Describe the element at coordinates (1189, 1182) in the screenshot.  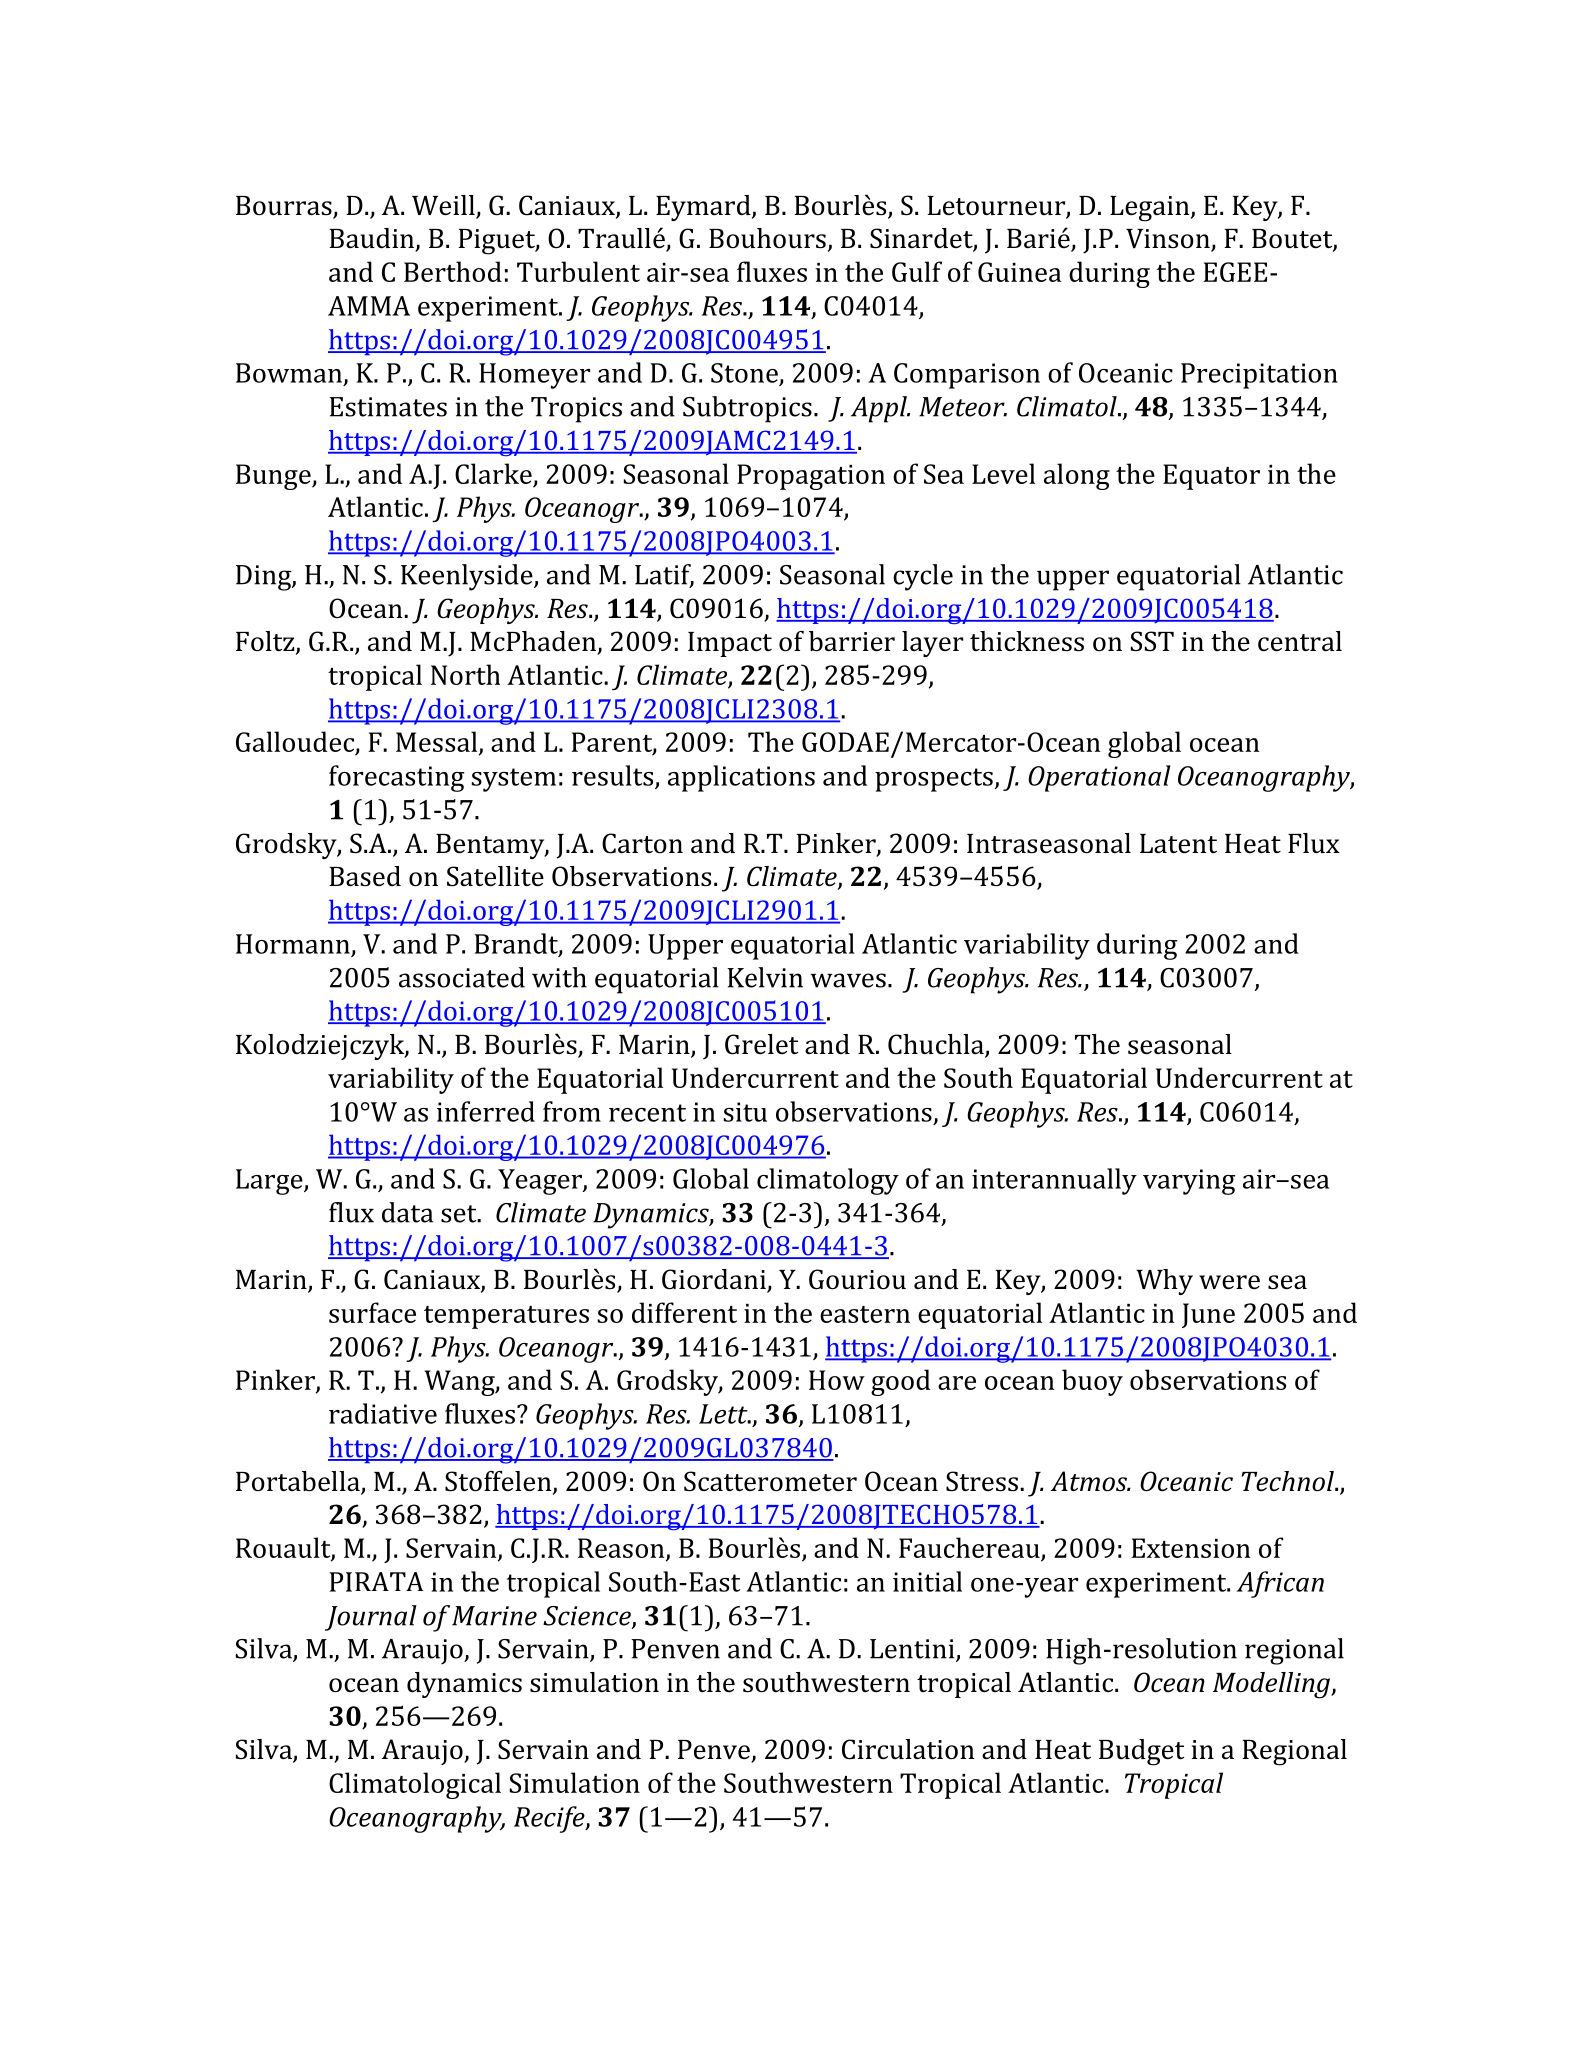
I see `varying` at that location.
